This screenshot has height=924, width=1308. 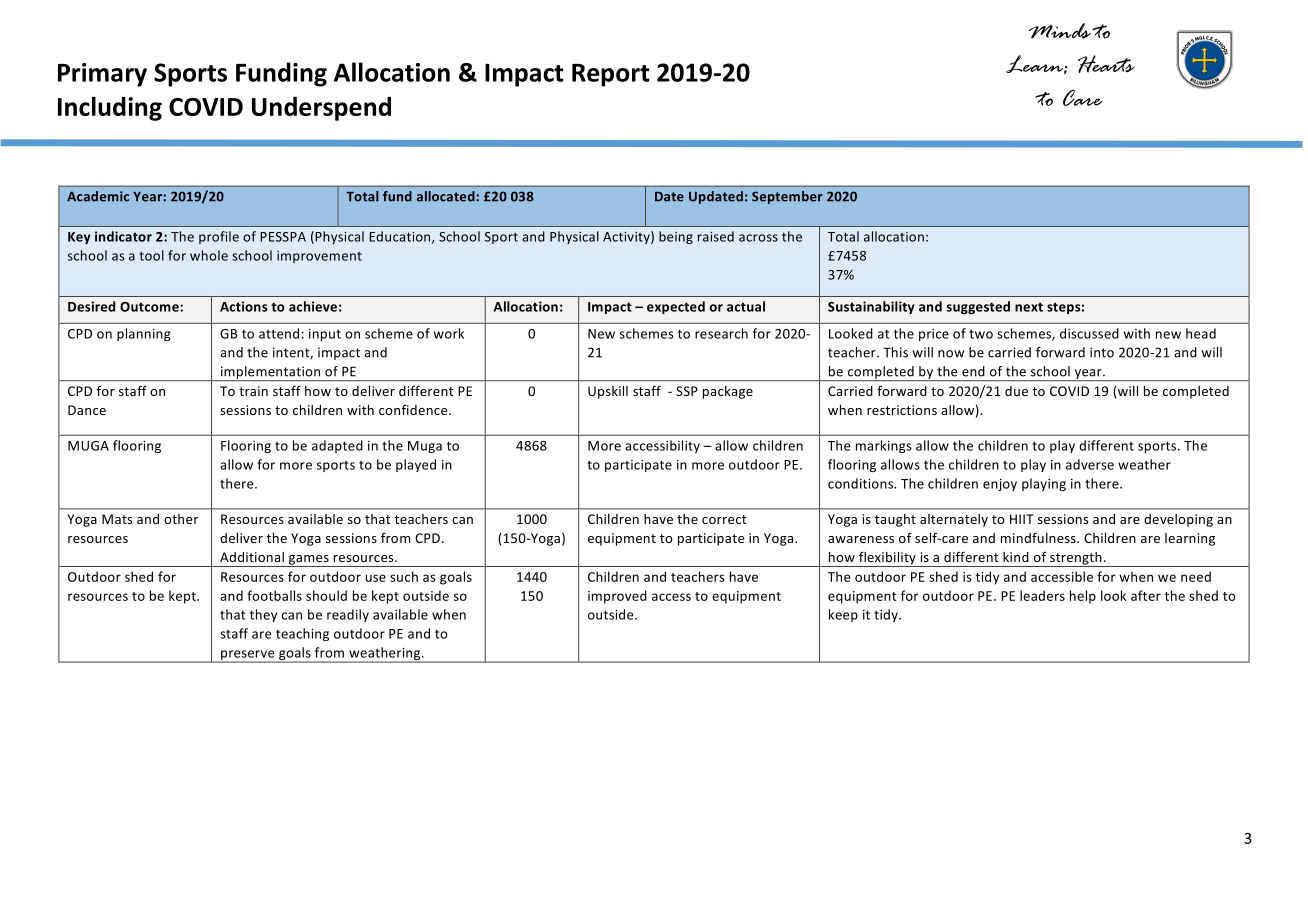 I want to click on attend, so click(x=279, y=333).
